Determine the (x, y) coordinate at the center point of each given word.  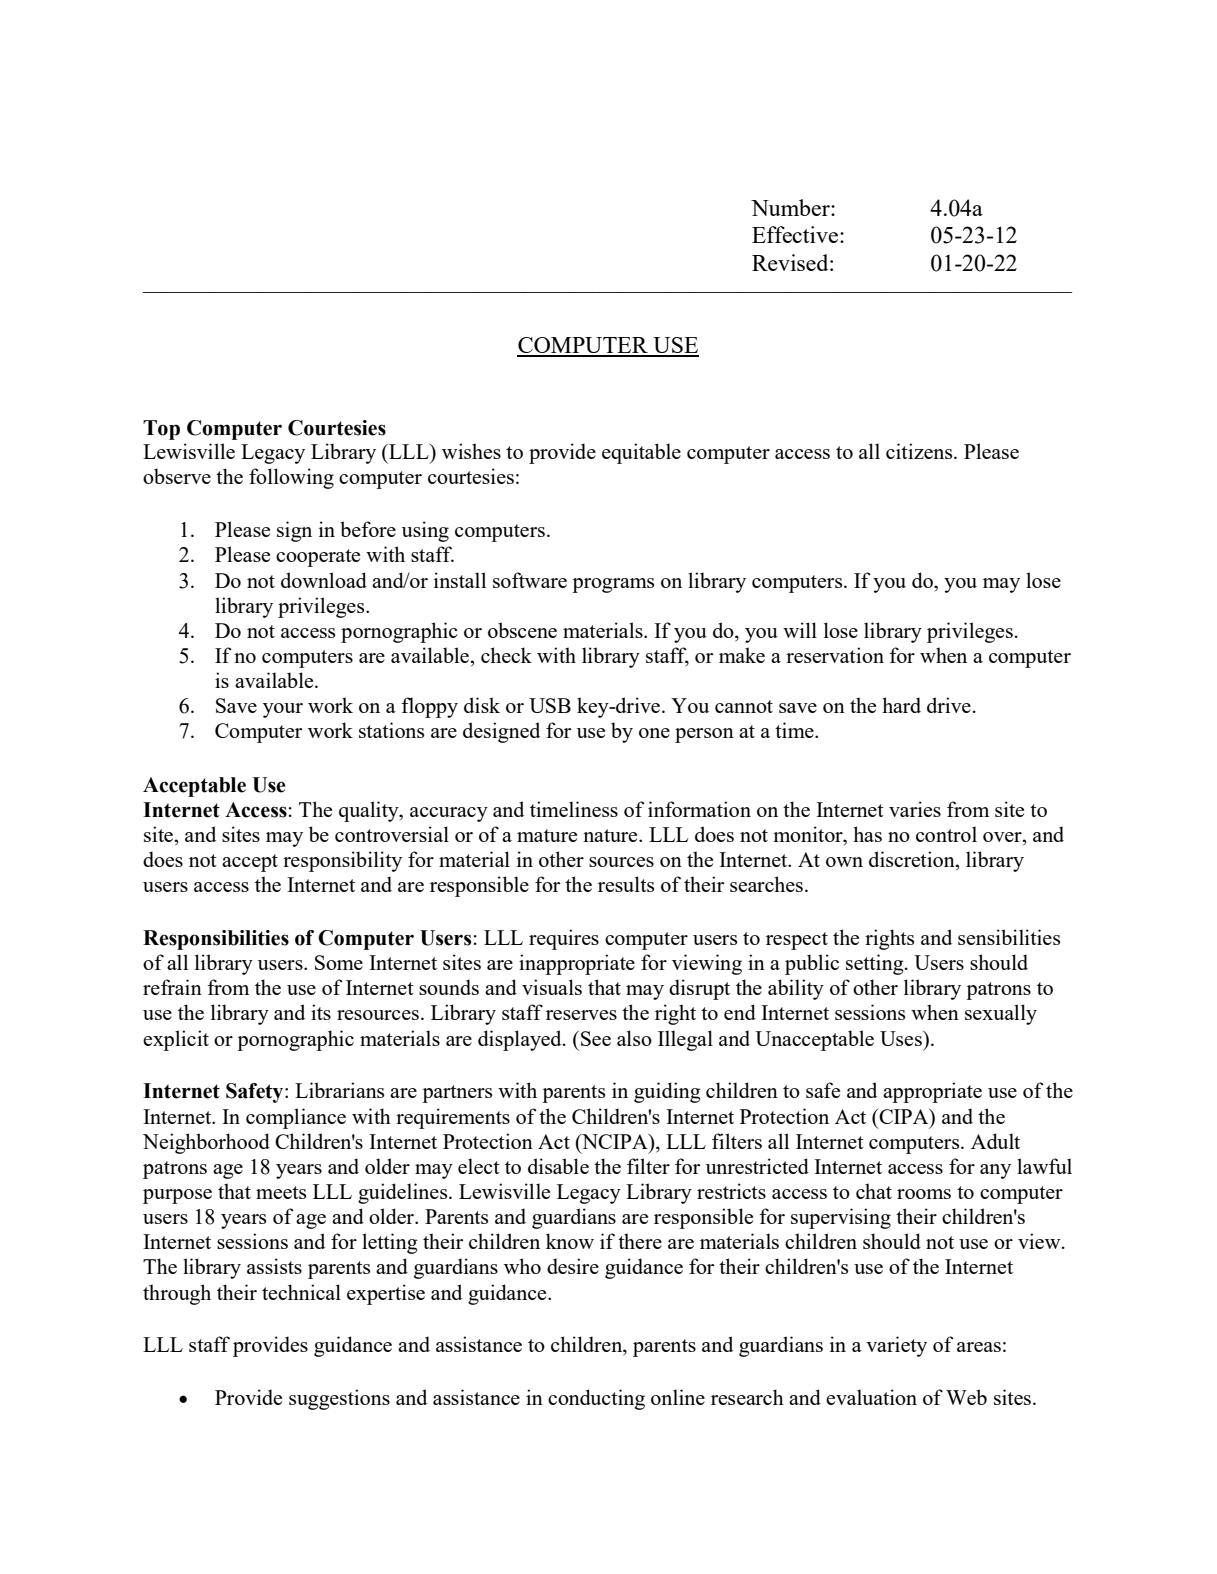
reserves (581, 1015)
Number (791, 207)
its (321, 1012)
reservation (835, 655)
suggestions (339, 1399)
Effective (796, 234)
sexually (1001, 1014)
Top (161, 430)
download (324, 580)
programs (613, 585)
